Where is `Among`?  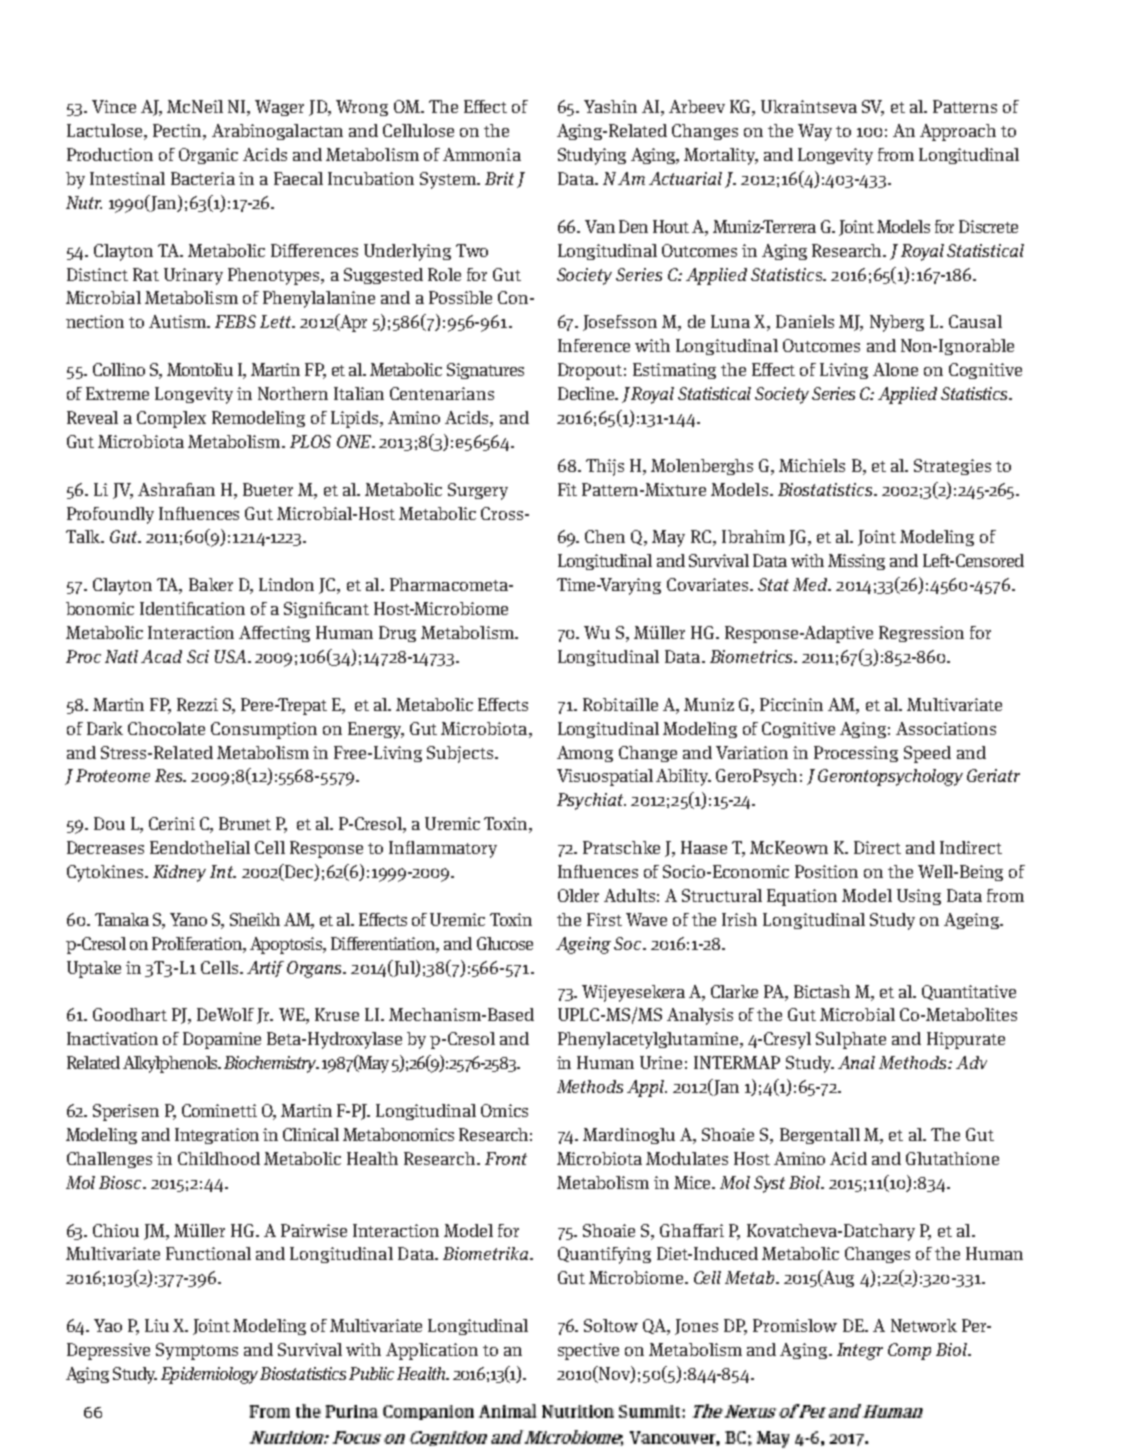 Among is located at coordinates (585, 754).
